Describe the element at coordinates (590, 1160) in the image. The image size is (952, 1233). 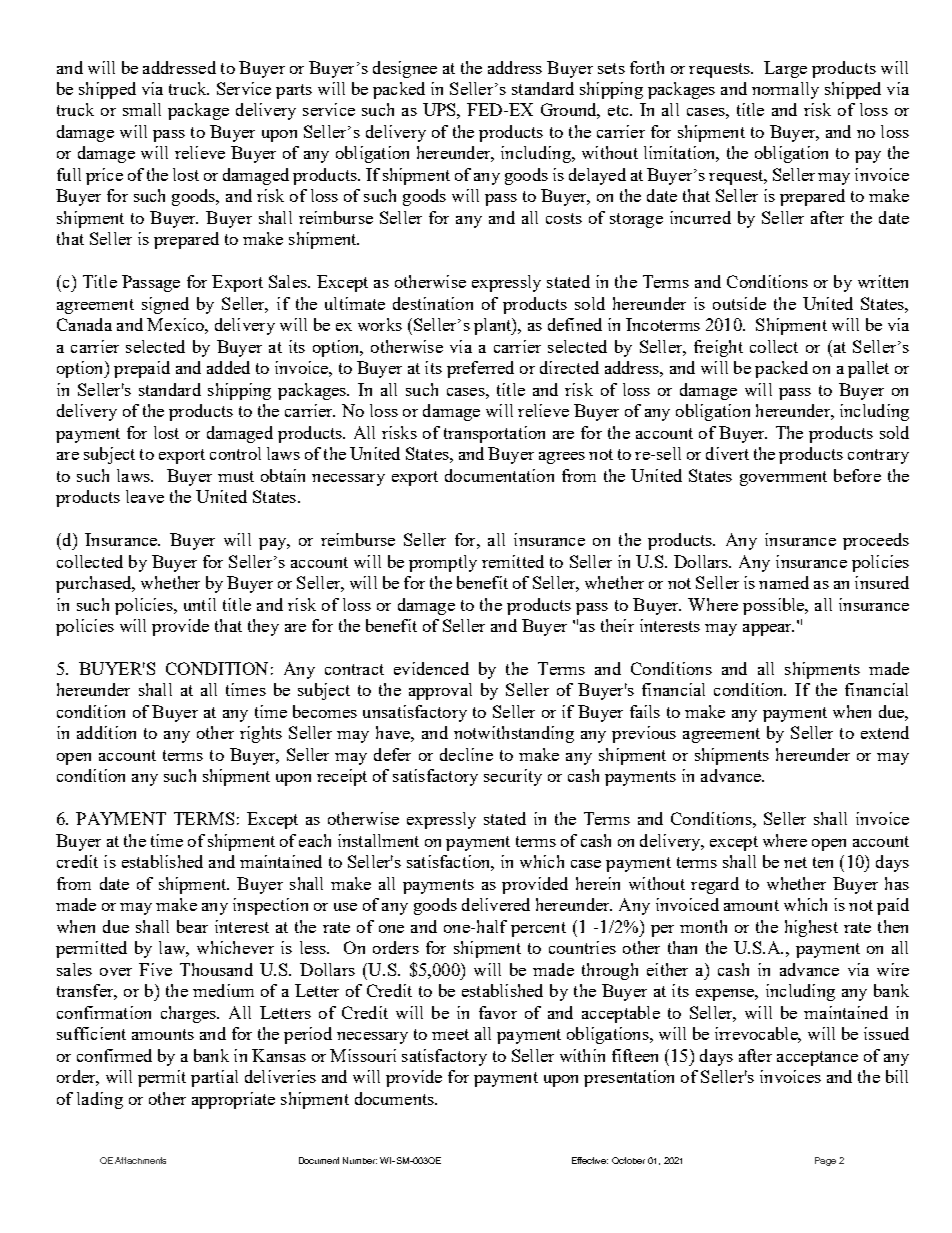
I see `Effective` at that location.
